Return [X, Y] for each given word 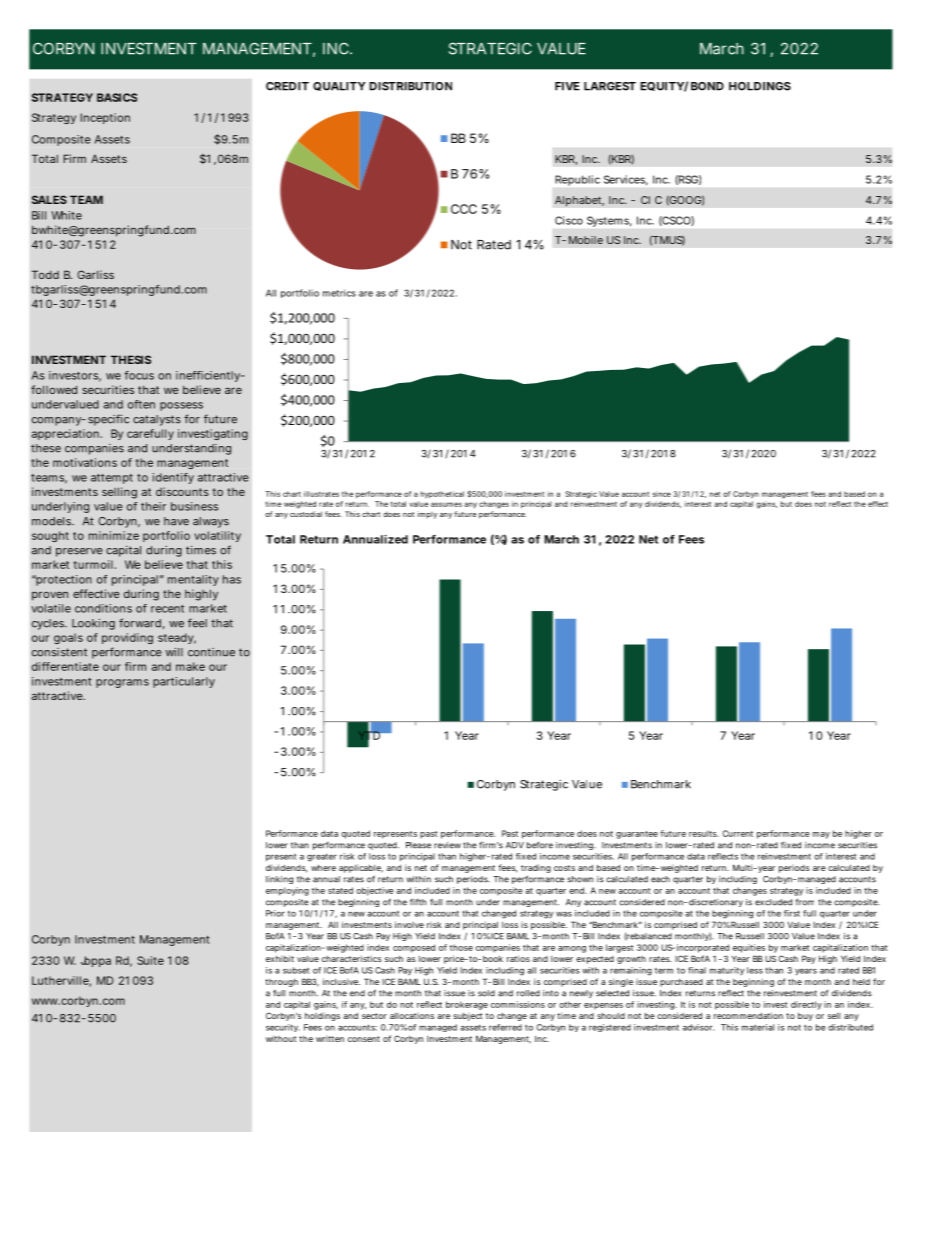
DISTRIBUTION [410, 86]
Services [626, 180]
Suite [150, 960]
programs [122, 683]
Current [737, 833]
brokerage [467, 1005]
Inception [105, 118]
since [662, 494]
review [447, 845]
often [141, 404]
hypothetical [442, 494]
